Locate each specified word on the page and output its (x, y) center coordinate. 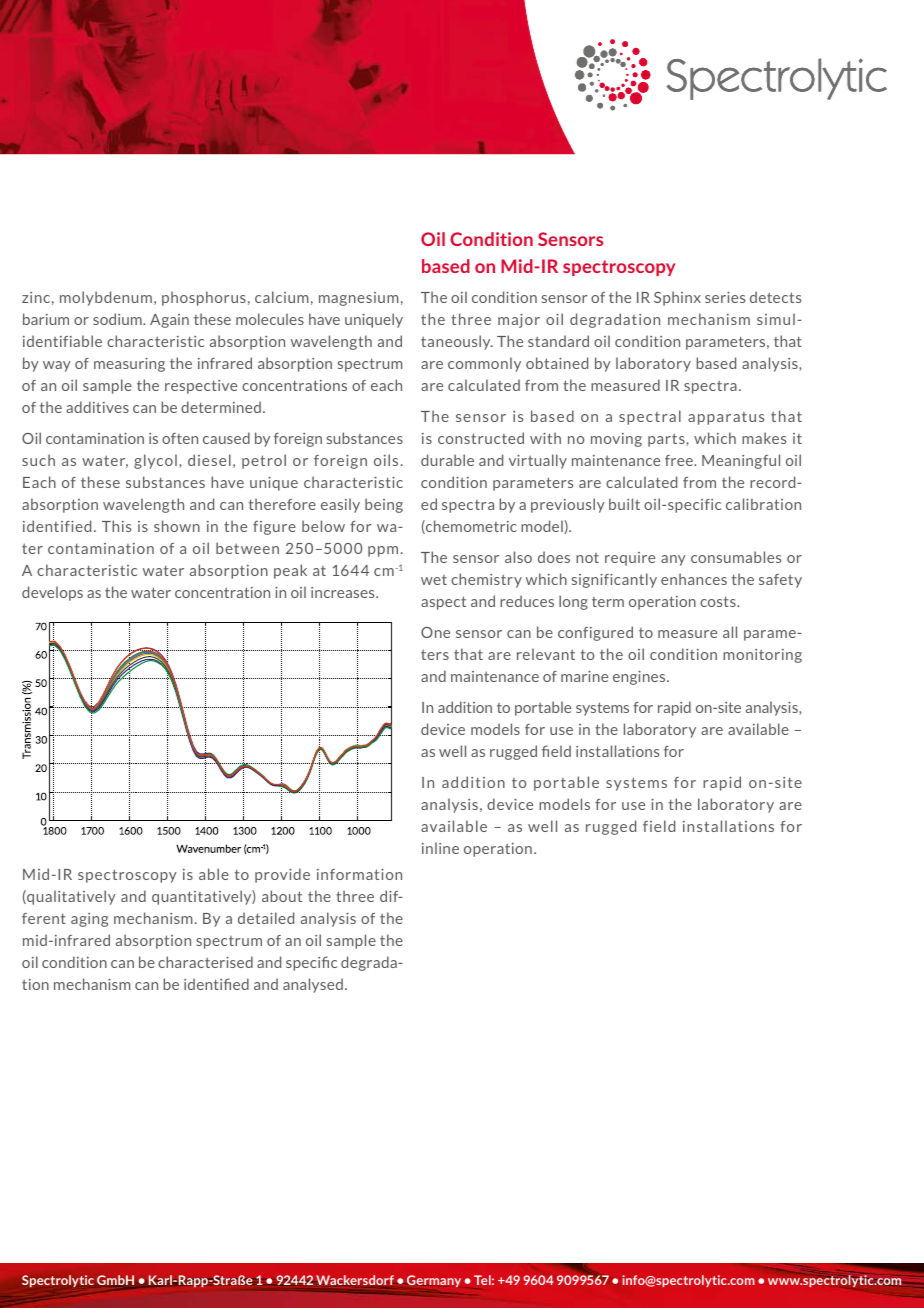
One (435, 632)
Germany (434, 1281)
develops (52, 593)
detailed (266, 918)
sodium (118, 319)
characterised (205, 962)
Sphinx (677, 298)
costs (719, 601)
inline (440, 848)
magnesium (359, 299)
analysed (313, 985)
